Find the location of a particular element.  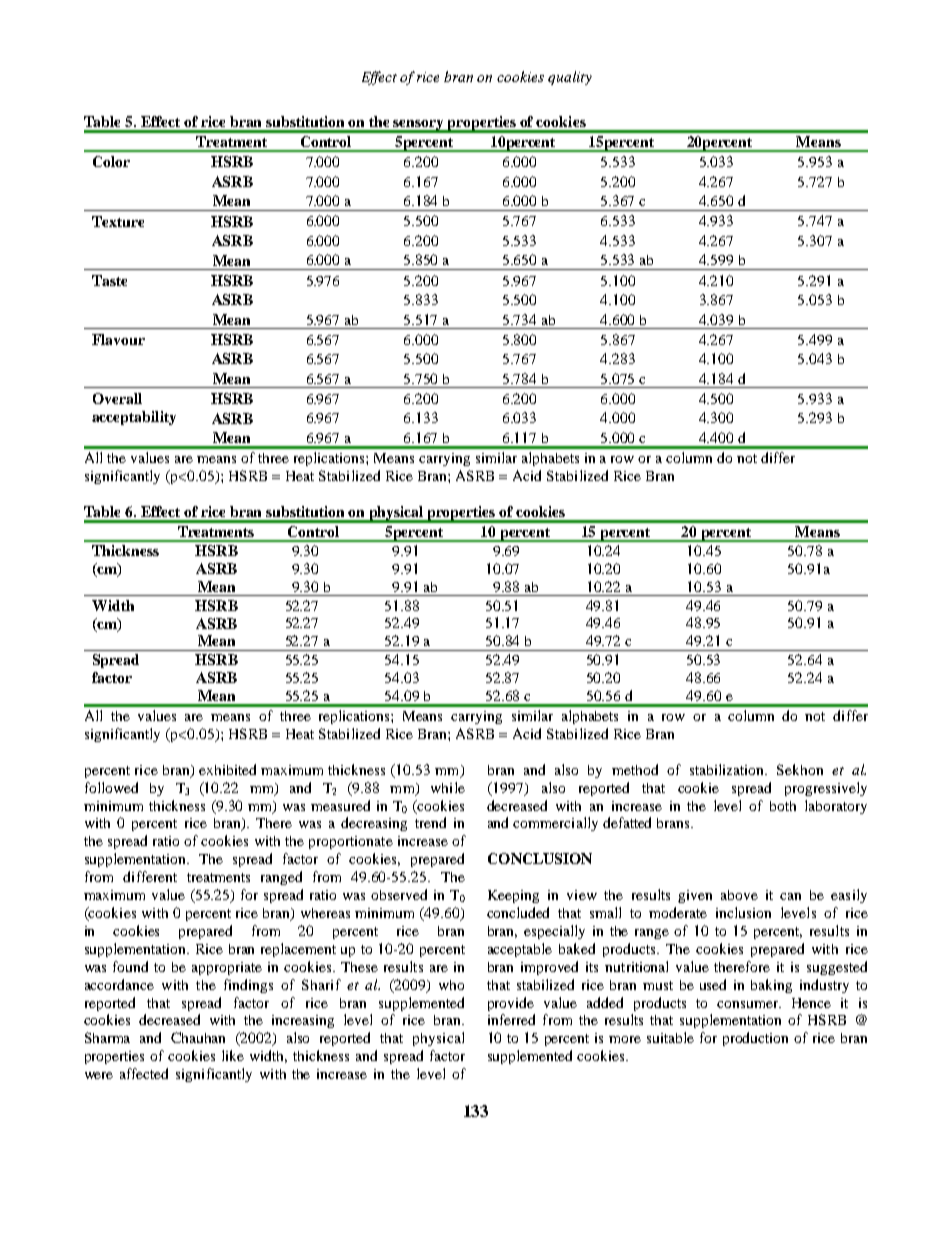

method is located at coordinates (635, 769).
